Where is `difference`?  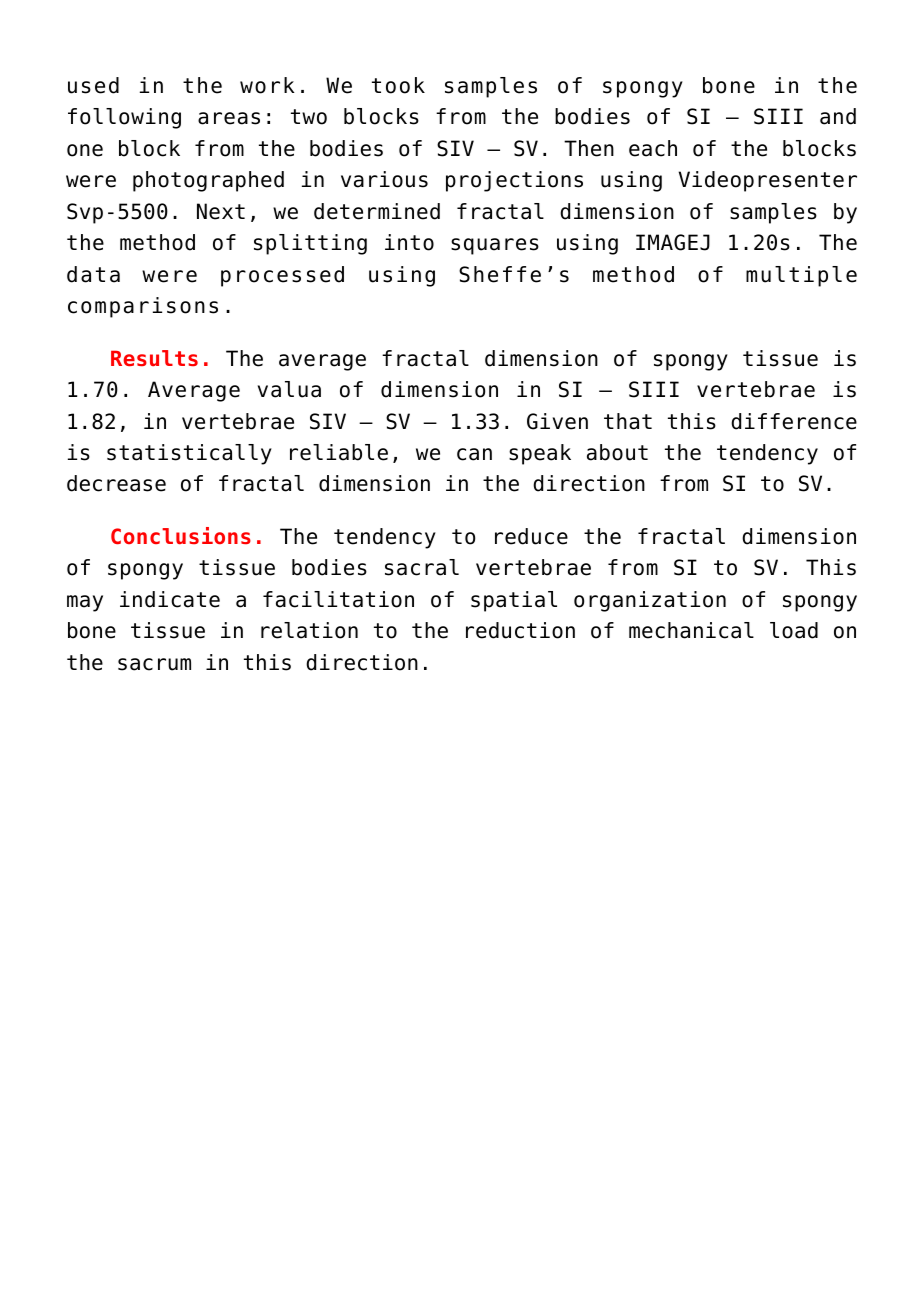 difference is located at coordinates (794, 421).
